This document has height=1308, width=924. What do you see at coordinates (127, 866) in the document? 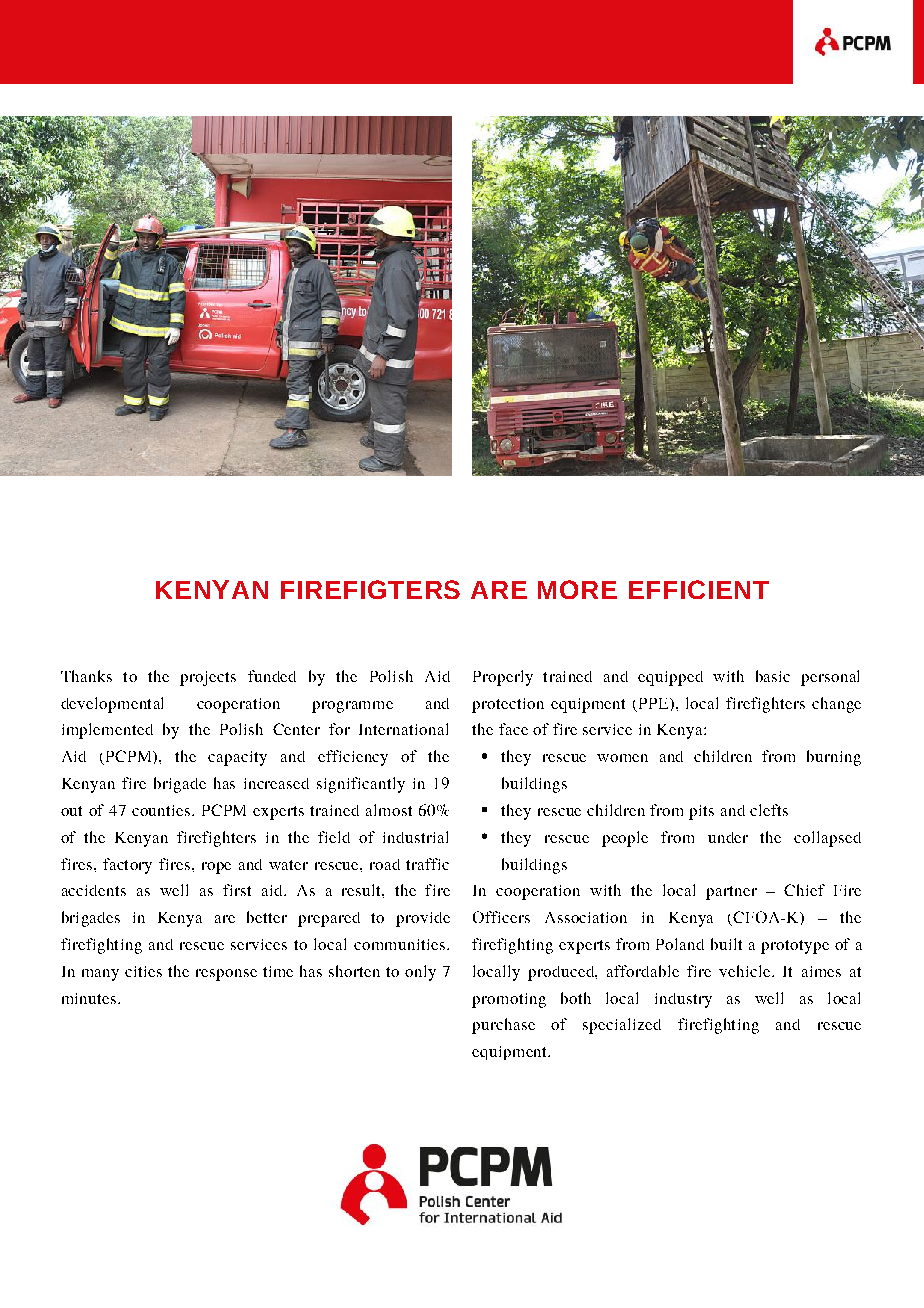
I see `factory` at bounding box center [127, 866].
